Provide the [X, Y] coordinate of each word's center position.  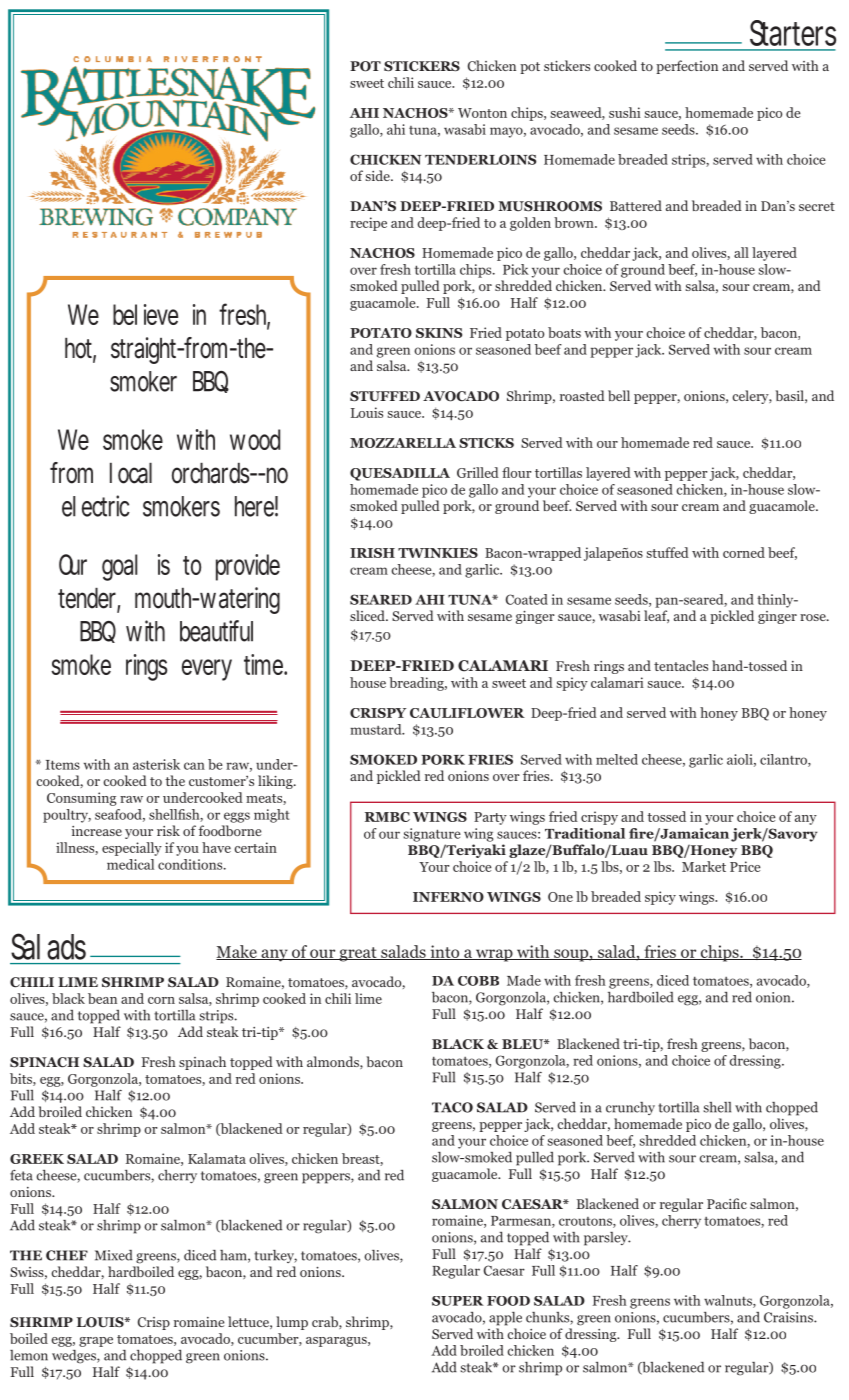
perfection [687, 67]
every [207, 670]
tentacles [681, 665]
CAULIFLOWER [467, 713]
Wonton [482, 113]
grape [96, 1342]
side [378, 175]
